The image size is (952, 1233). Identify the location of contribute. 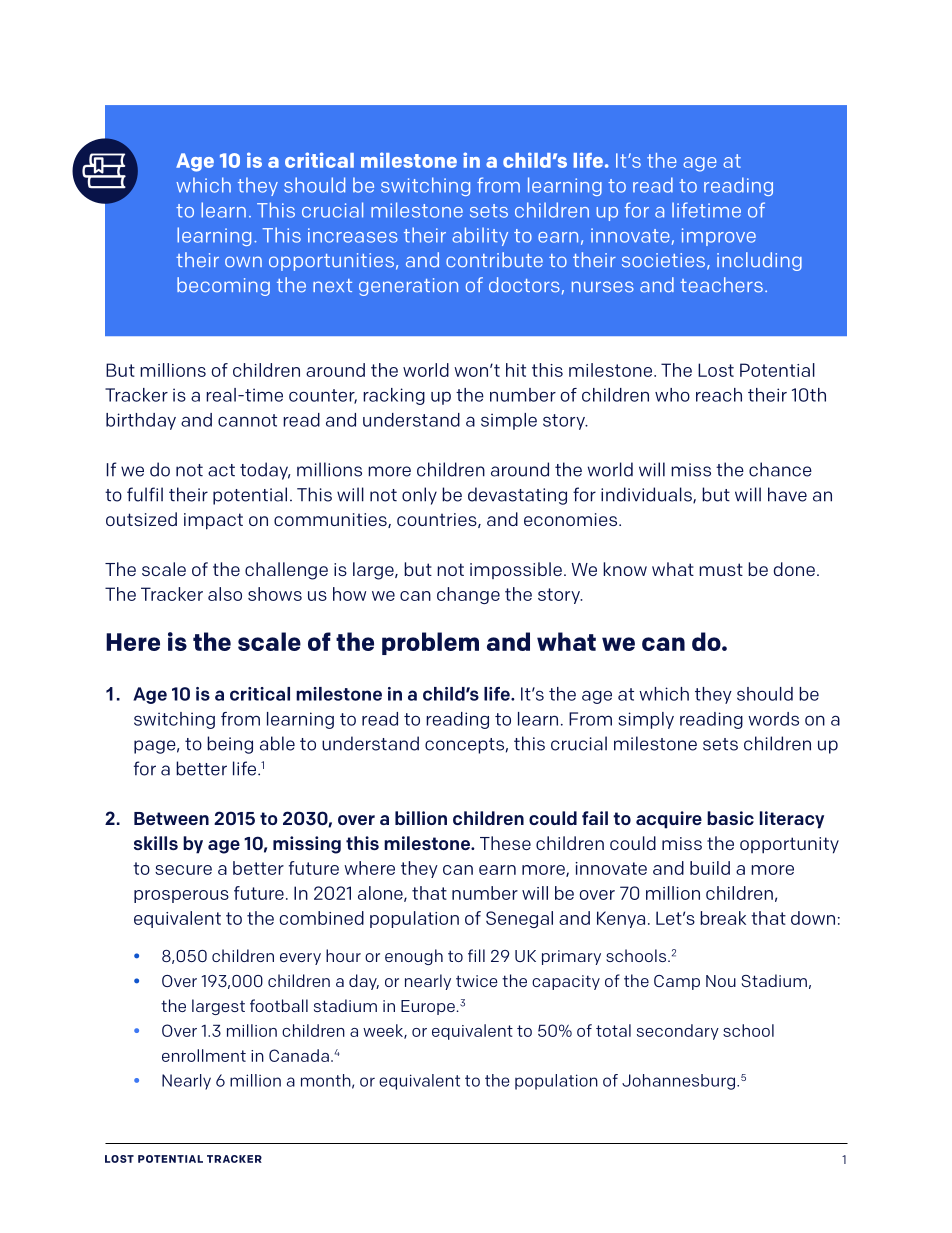
(494, 260).
